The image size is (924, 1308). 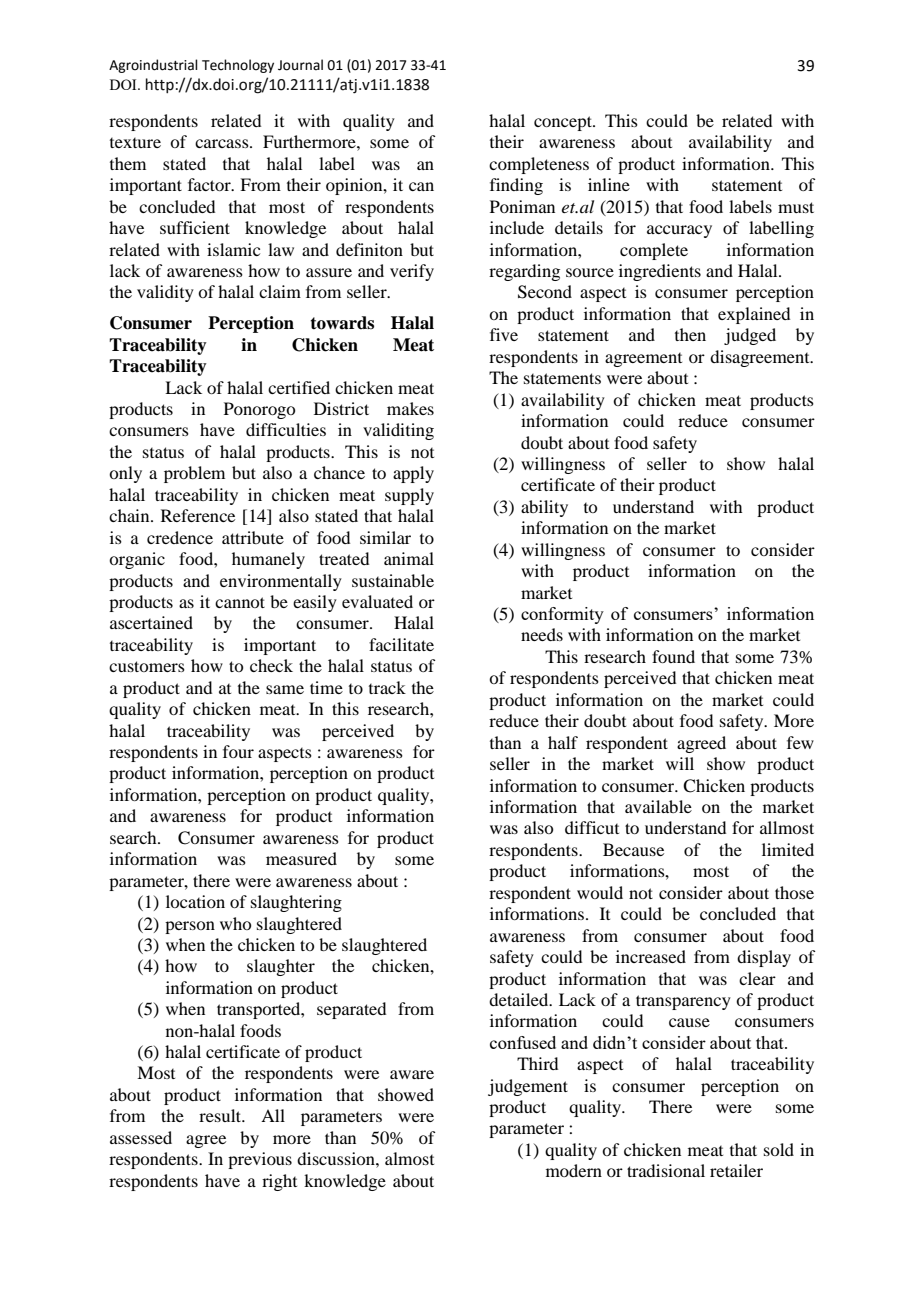 I want to click on four, so click(x=238, y=751).
